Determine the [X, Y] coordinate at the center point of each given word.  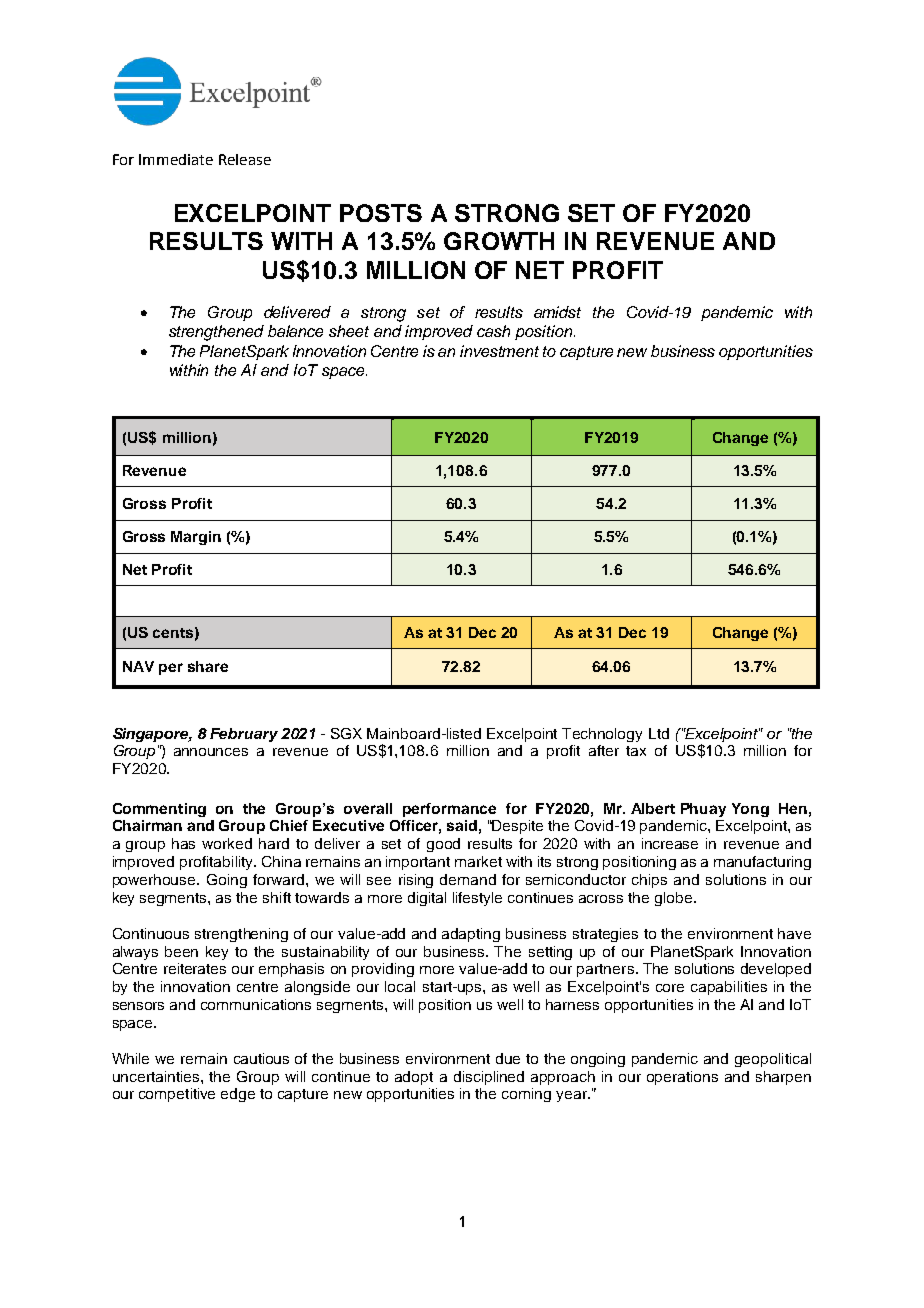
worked [227, 843]
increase [670, 843]
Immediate [176, 159]
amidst [557, 312]
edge [238, 1095]
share [208, 666]
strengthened [216, 333]
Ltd [659, 733]
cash [493, 331]
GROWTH [499, 241]
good [443, 845]
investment [499, 351]
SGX [346, 733]
